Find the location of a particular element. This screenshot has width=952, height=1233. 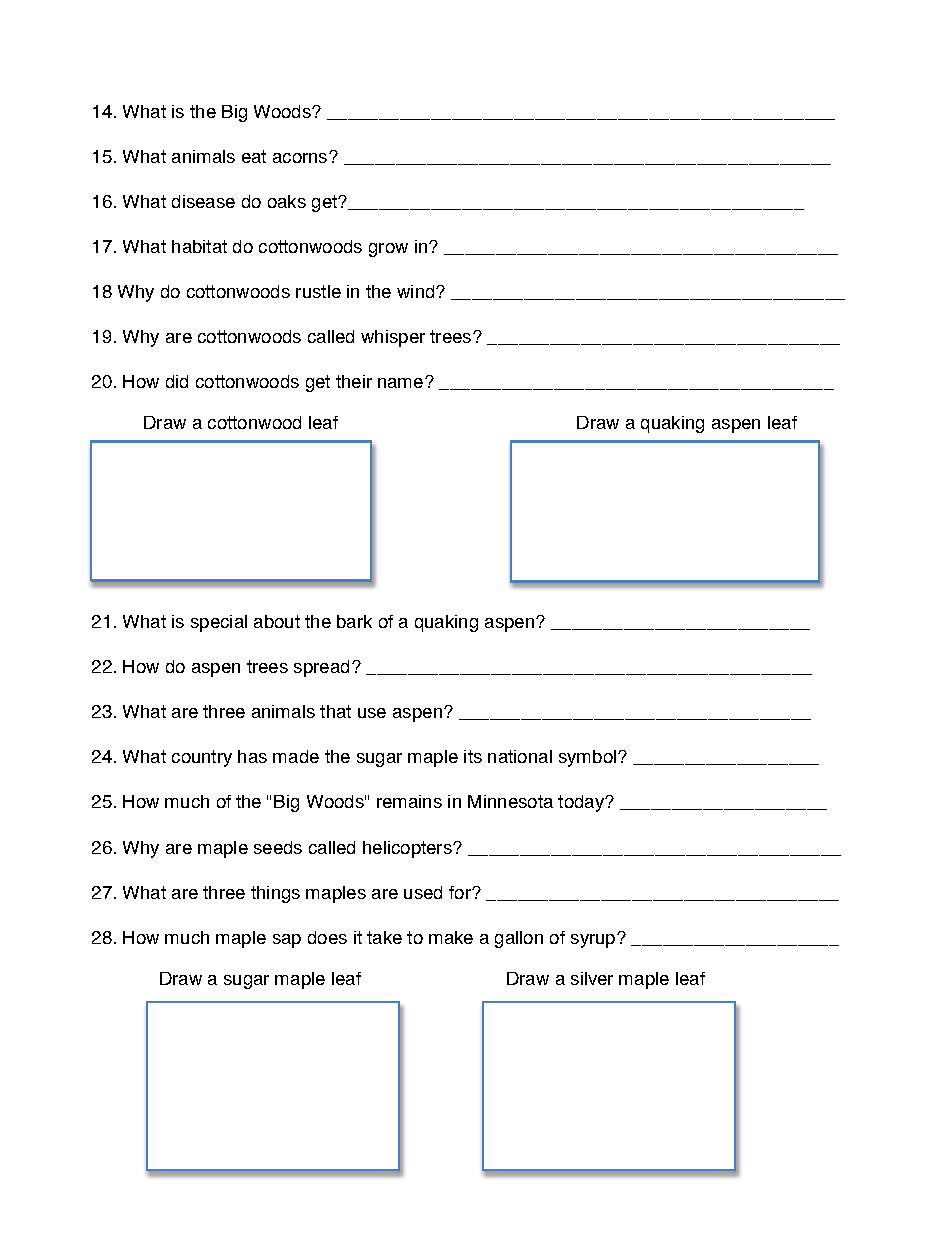

special is located at coordinates (219, 623).
